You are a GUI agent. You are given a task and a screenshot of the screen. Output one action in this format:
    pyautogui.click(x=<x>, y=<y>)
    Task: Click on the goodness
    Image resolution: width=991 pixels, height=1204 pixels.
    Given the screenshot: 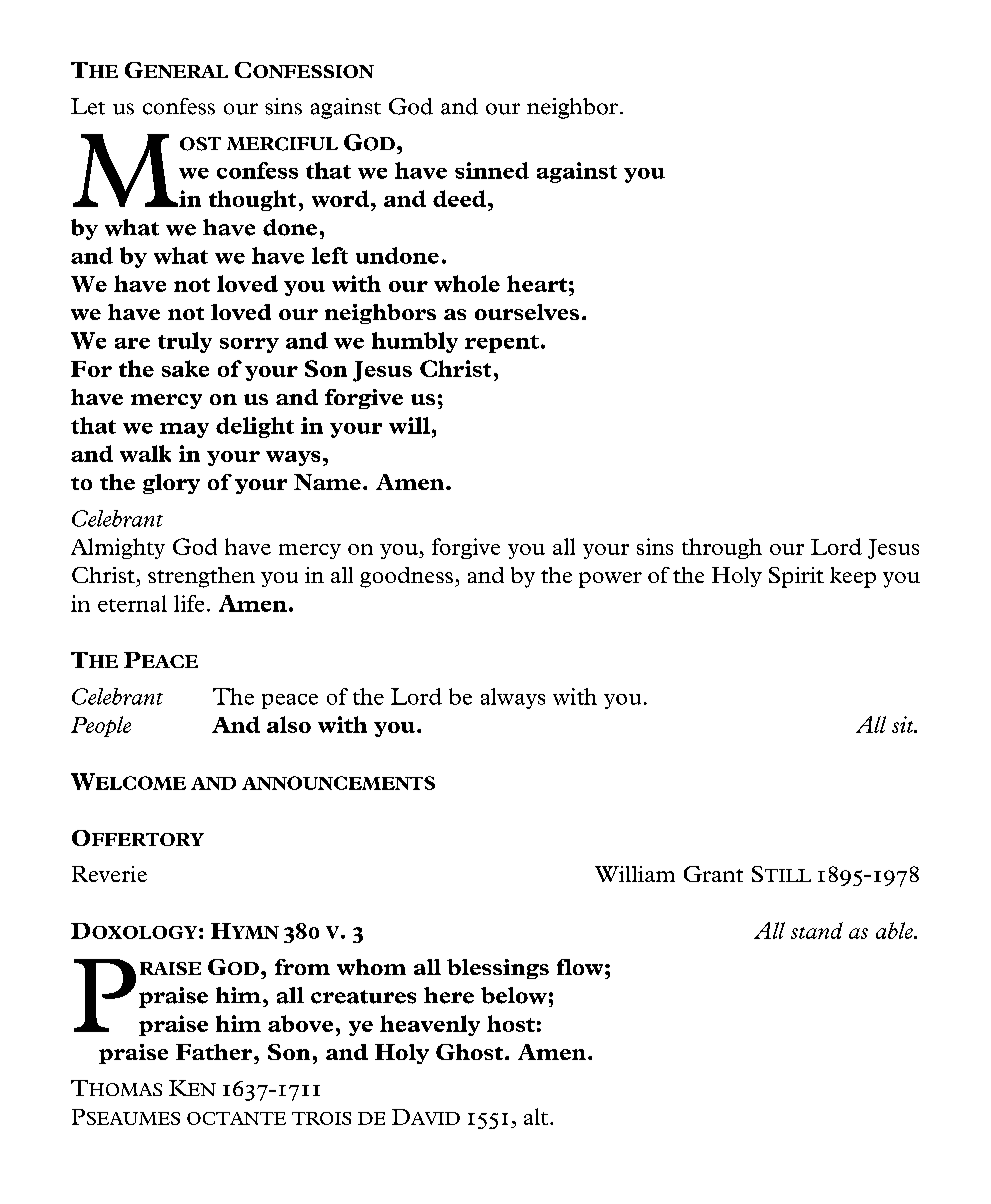 What is the action you would take?
    pyautogui.click(x=406, y=577)
